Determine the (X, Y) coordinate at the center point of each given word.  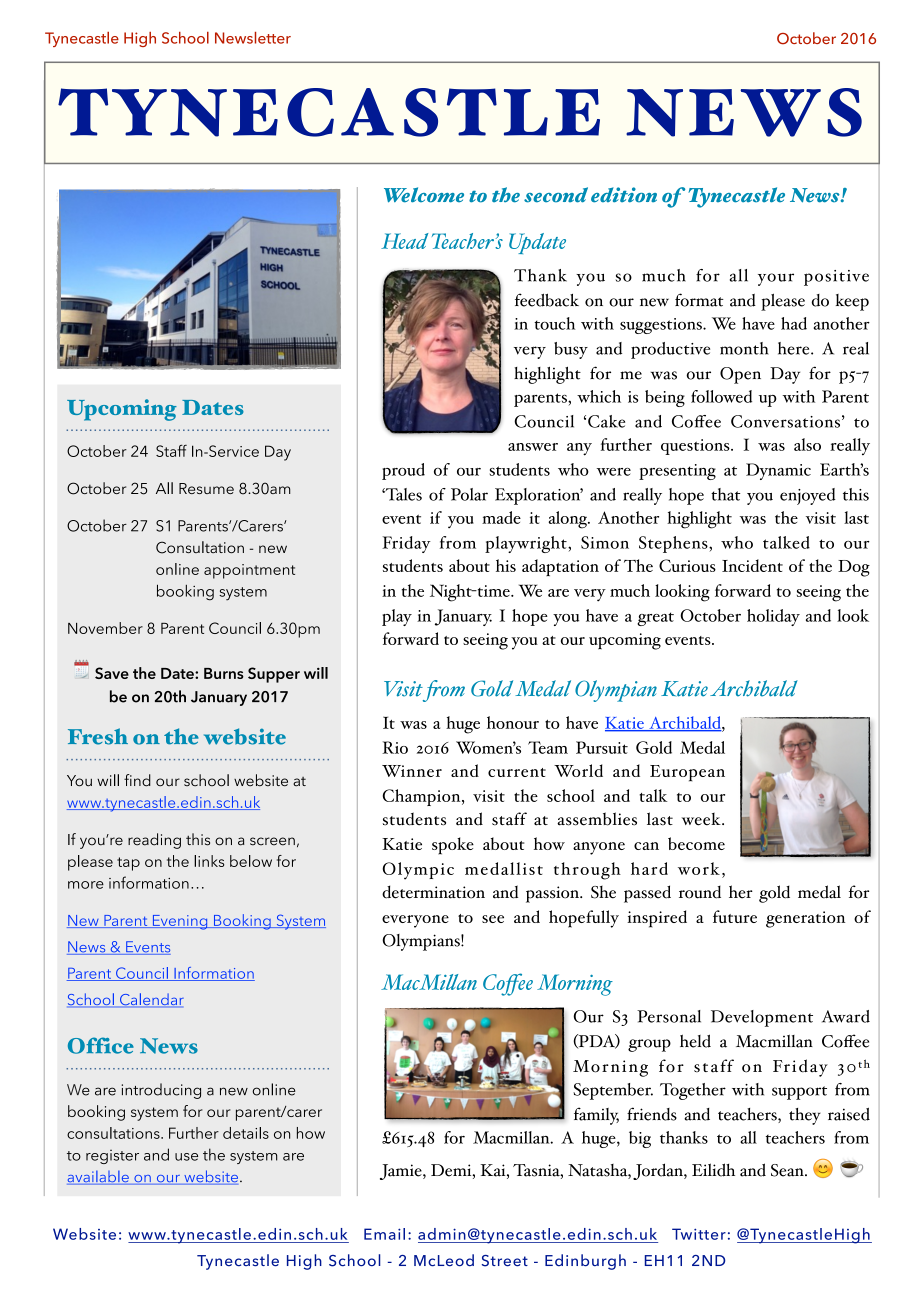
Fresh (98, 736)
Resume (206, 488)
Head (404, 241)
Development (762, 1018)
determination (433, 892)
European (687, 773)
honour (513, 722)
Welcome (424, 195)
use (186, 1157)
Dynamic (778, 471)
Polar (469, 494)
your (776, 279)
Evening (180, 922)
